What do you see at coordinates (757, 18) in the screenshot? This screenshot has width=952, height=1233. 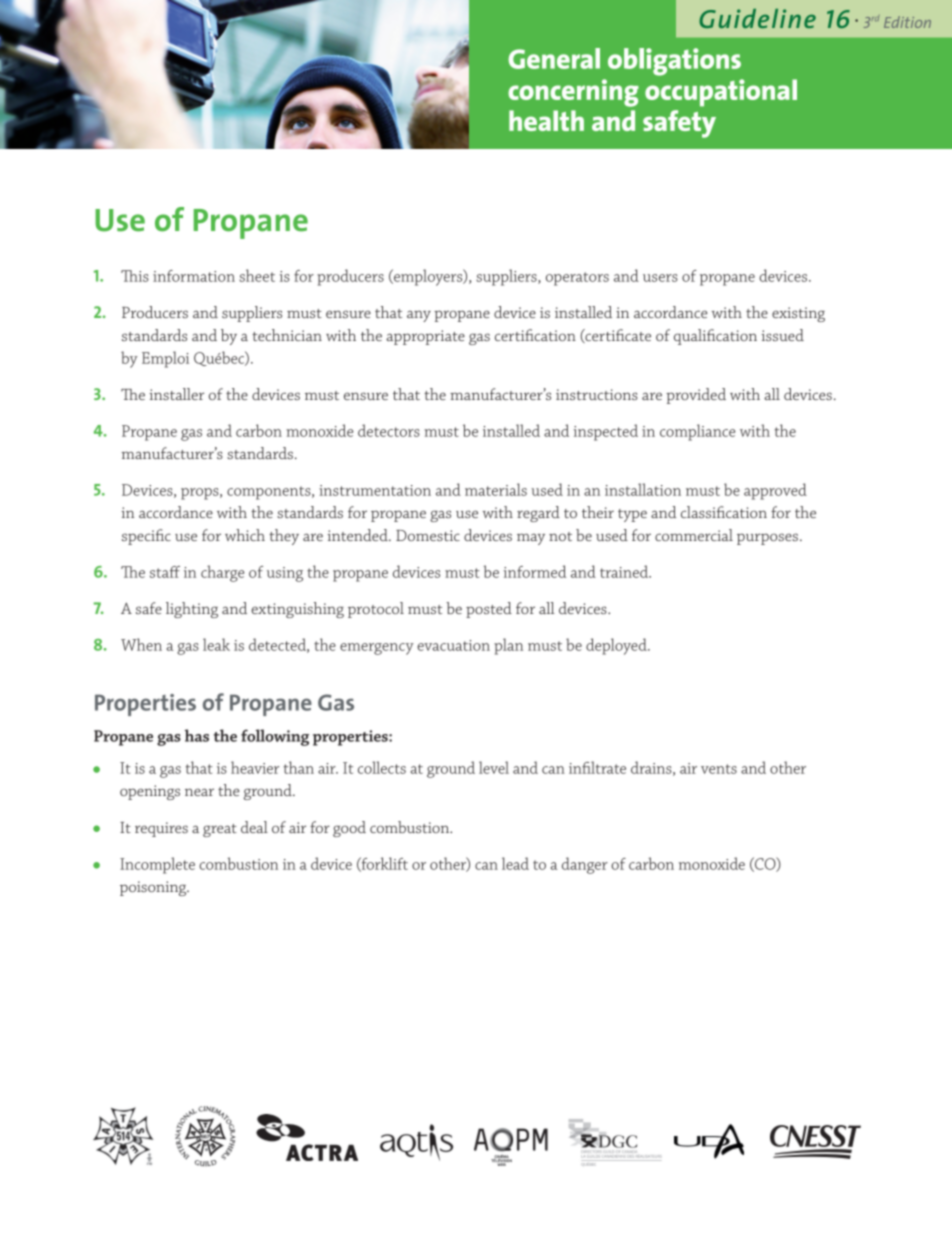 I see `Guideline` at bounding box center [757, 18].
